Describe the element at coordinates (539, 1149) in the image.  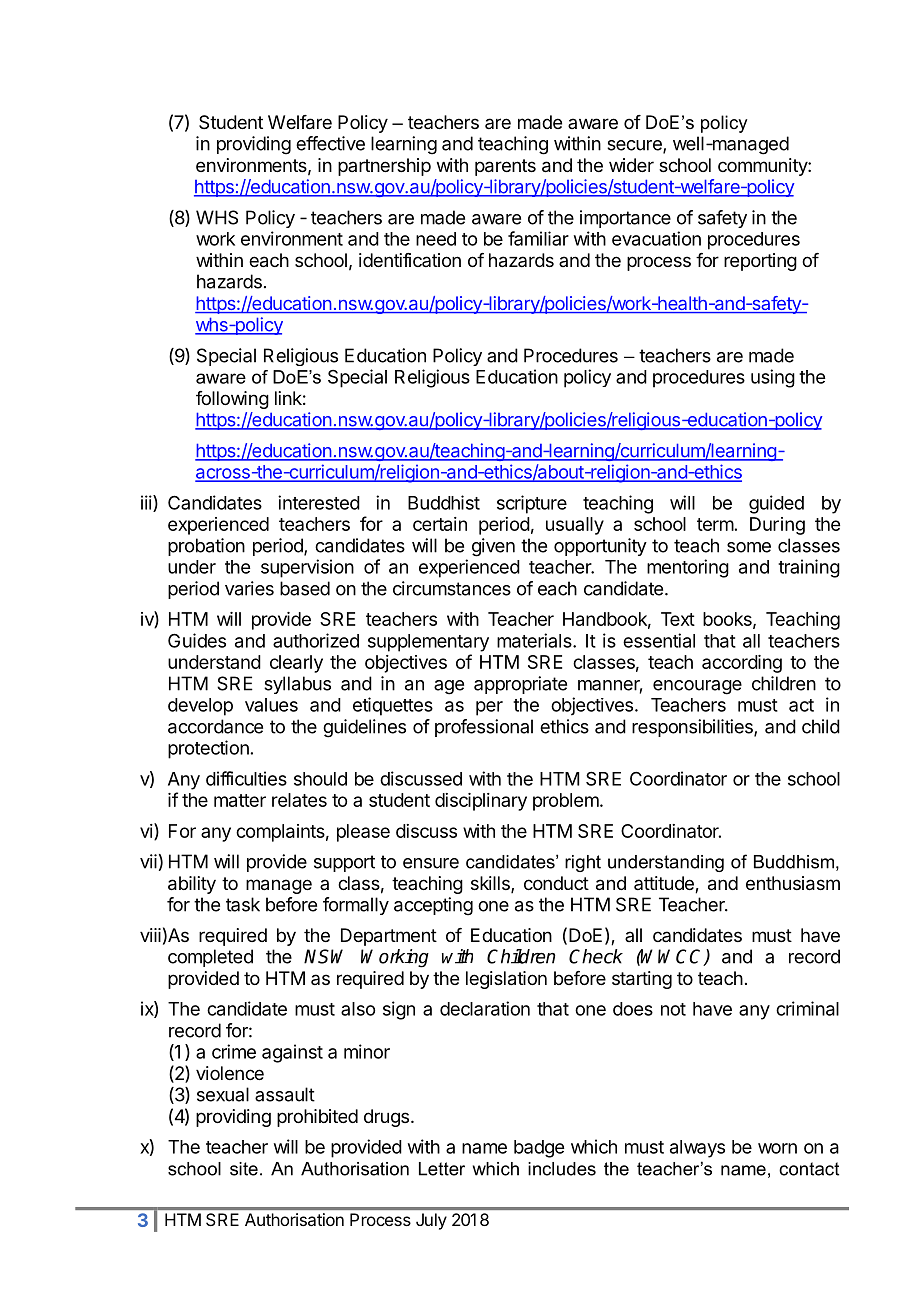
I see `badge` at that location.
